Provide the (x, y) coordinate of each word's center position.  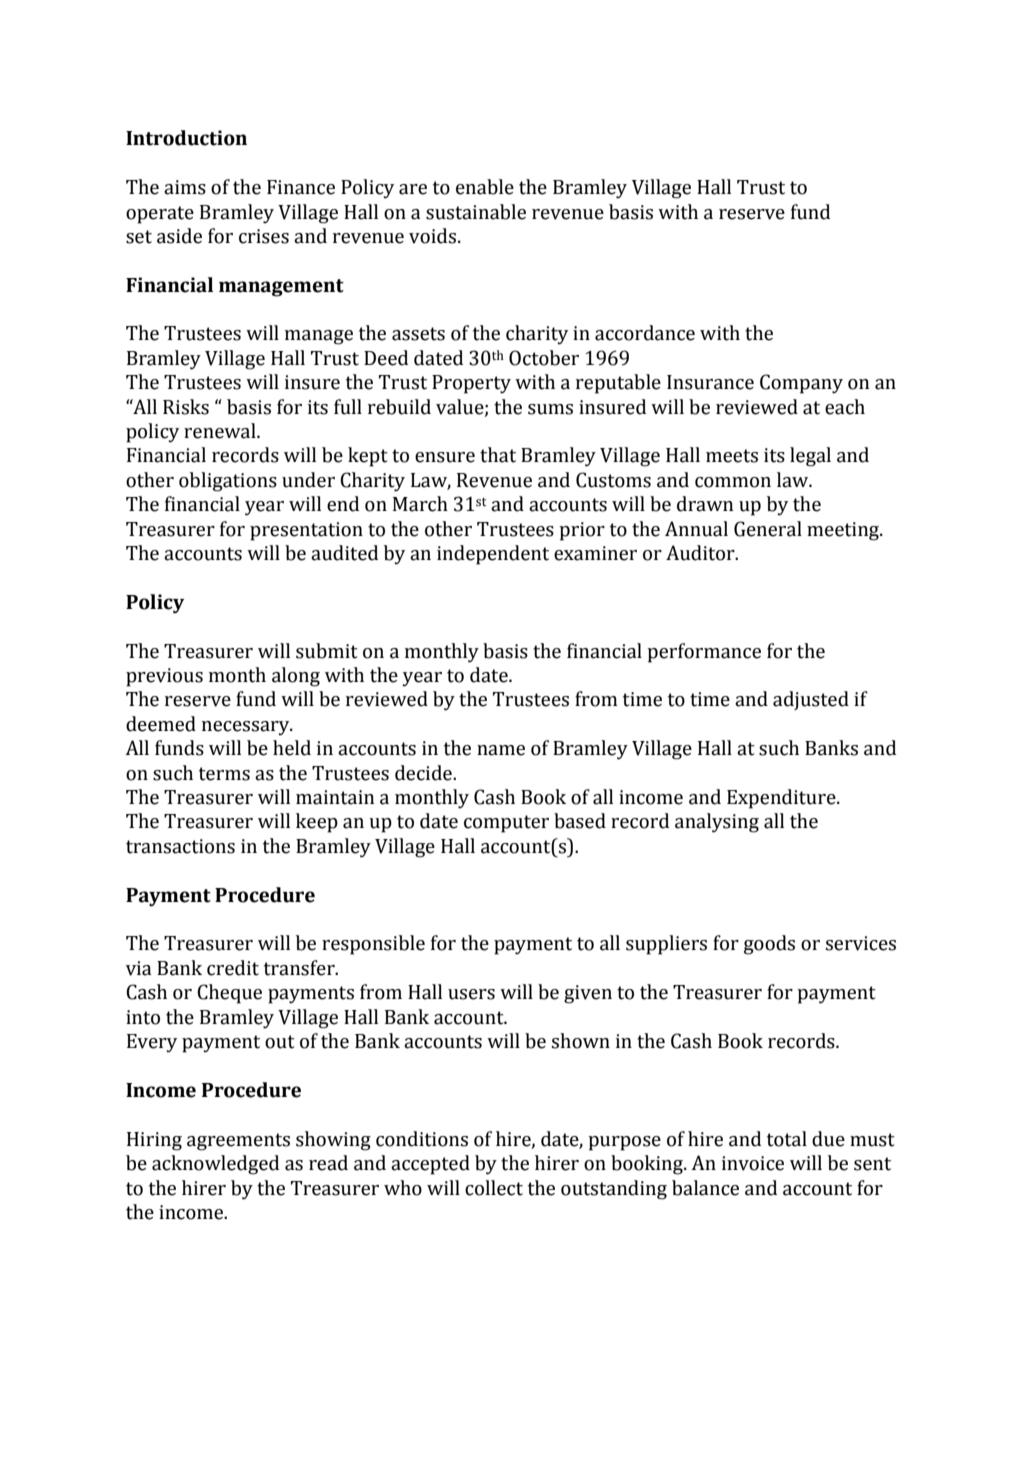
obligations (228, 482)
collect (494, 1188)
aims (185, 187)
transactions (180, 846)
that (498, 455)
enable (485, 187)
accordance (645, 333)
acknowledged (215, 1165)
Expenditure (782, 799)
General (768, 529)
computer (506, 824)
